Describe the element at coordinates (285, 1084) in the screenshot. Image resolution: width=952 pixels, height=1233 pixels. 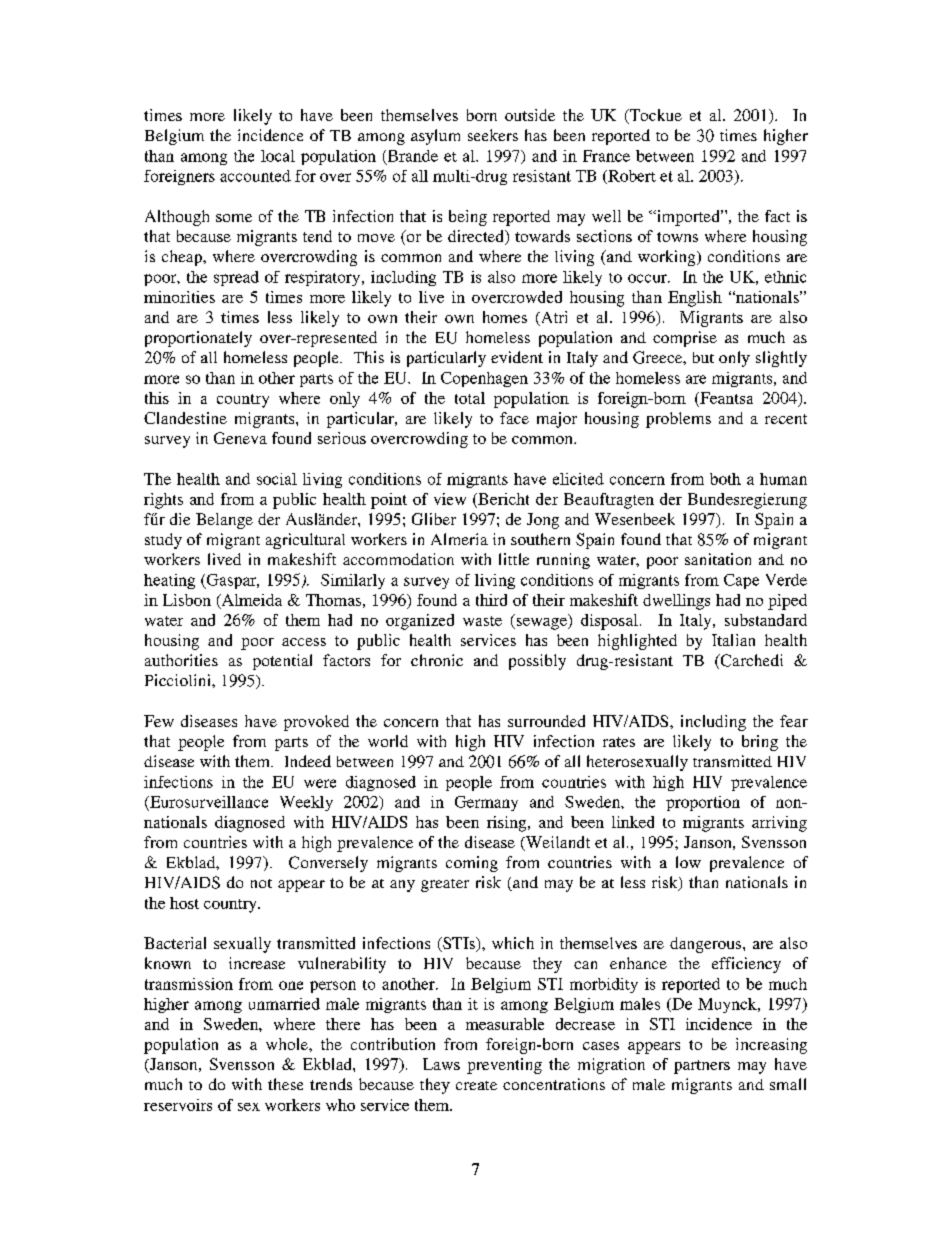
I see `these` at that location.
